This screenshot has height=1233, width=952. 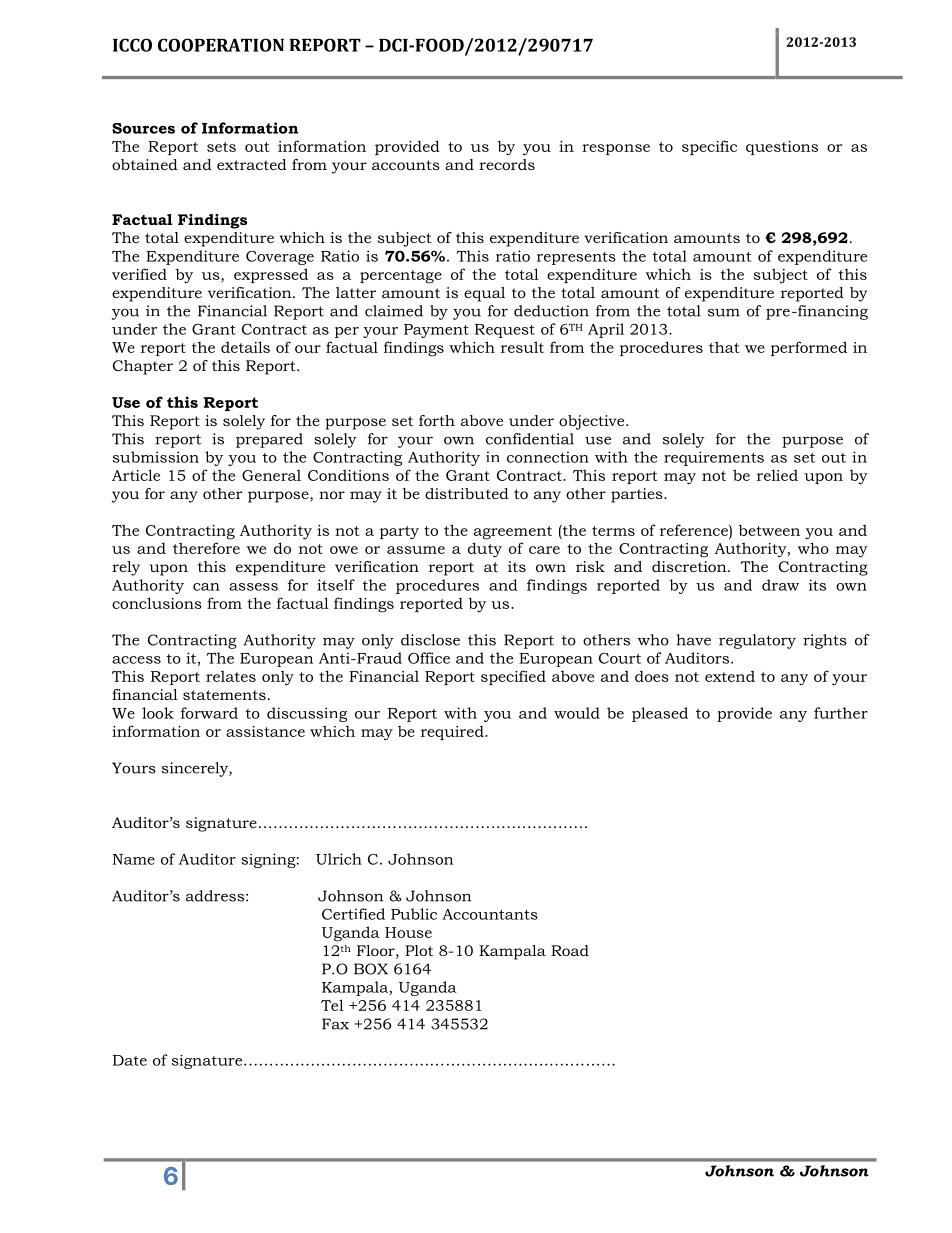 I want to click on questions, so click(x=782, y=148).
